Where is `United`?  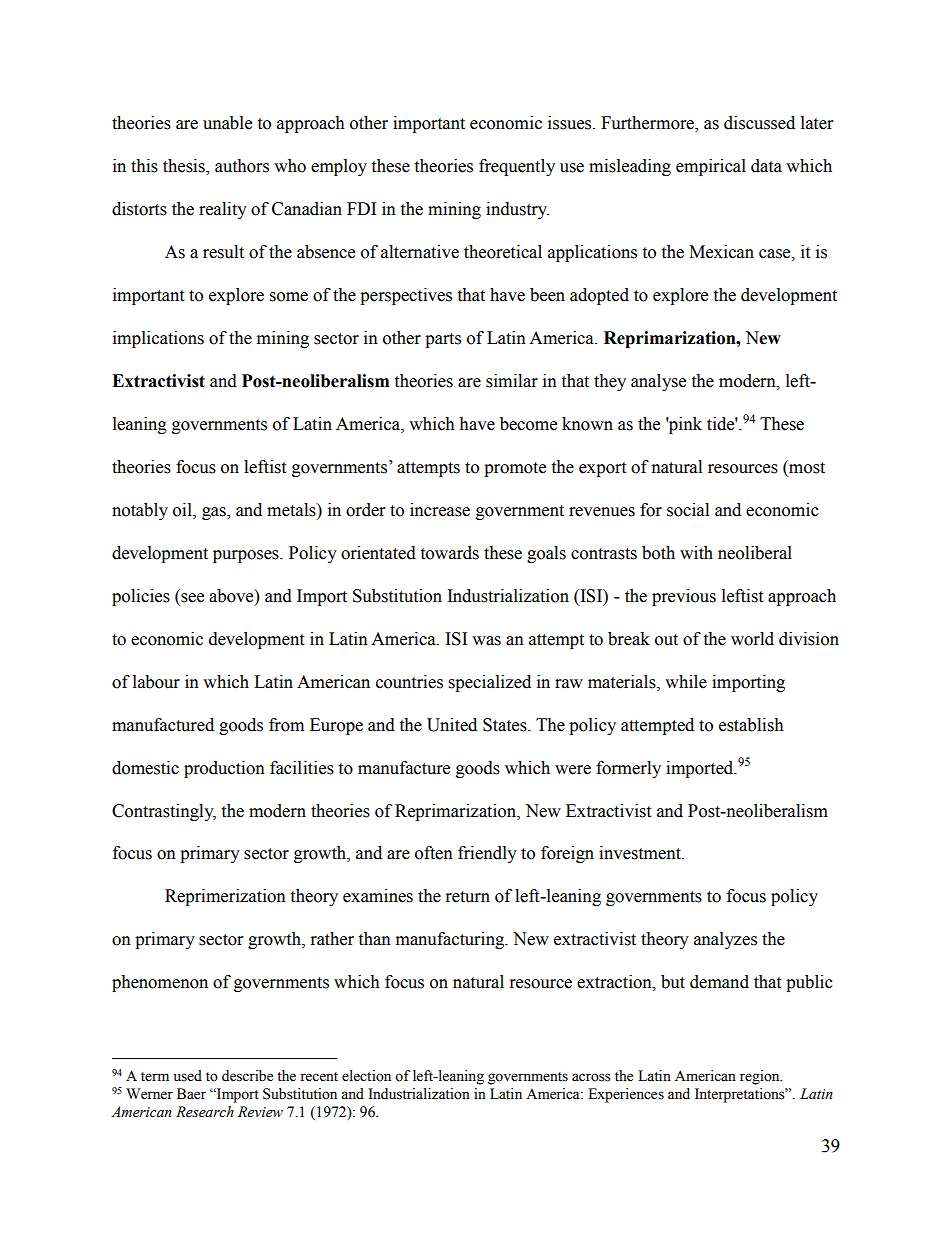
United is located at coordinates (452, 725).
